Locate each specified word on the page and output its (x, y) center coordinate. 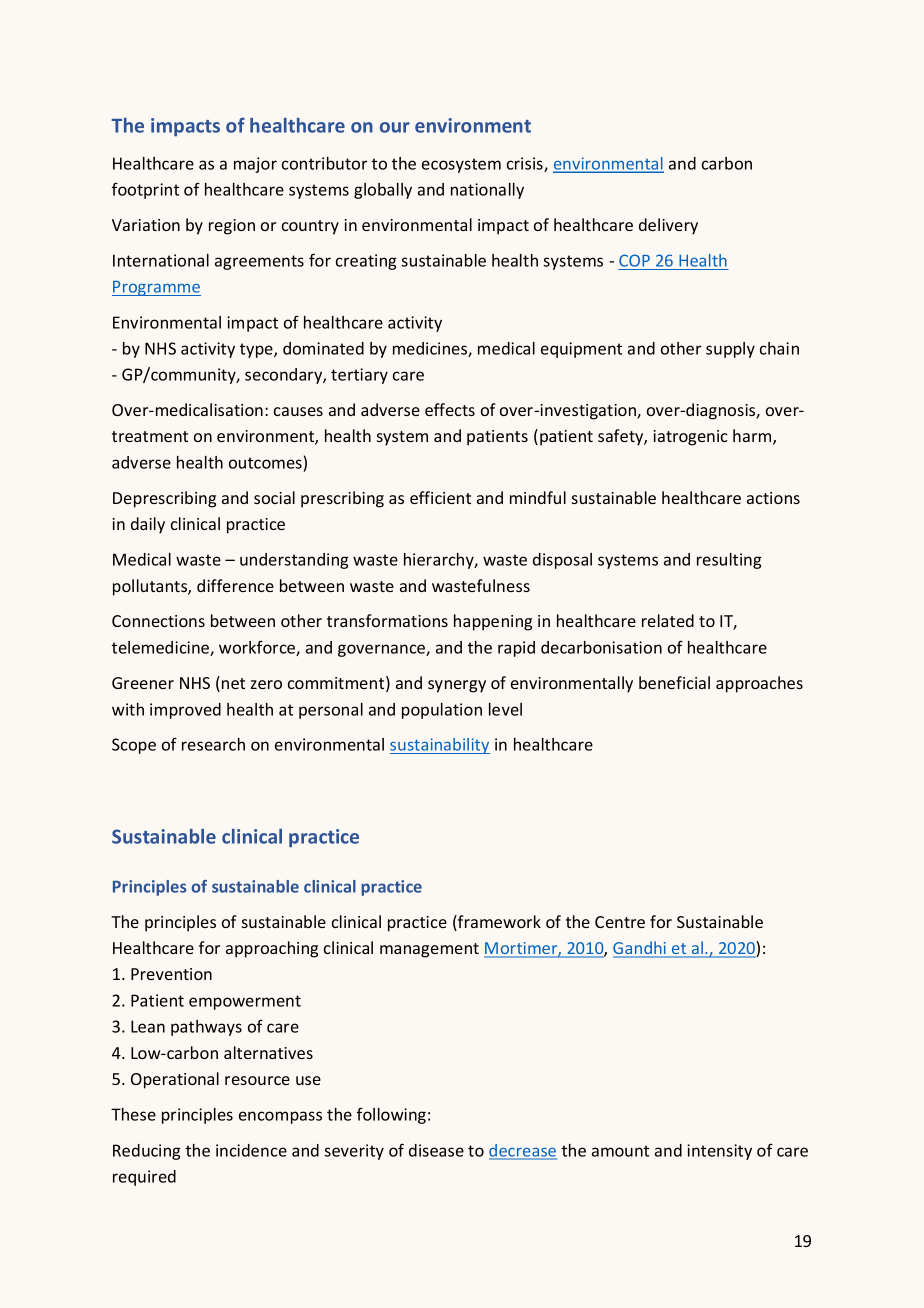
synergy (457, 686)
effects (450, 409)
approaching (272, 949)
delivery (668, 226)
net (233, 683)
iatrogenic (690, 438)
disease (436, 1150)
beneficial (674, 682)
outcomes (265, 463)
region (232, 227)
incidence (251, 1150)
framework (498, 923)
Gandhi (641, 949)
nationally (487, 191)
